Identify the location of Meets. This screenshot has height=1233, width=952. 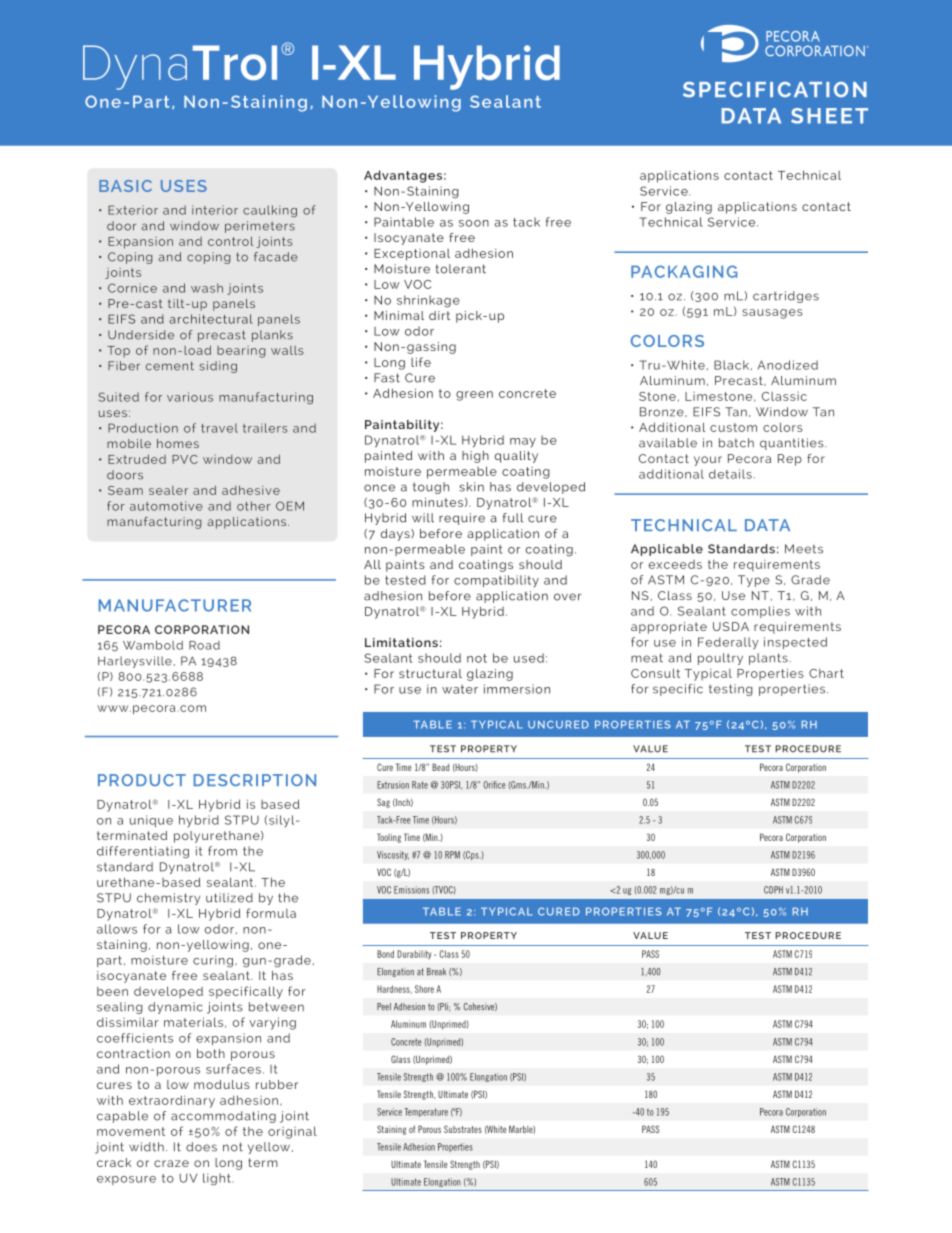
(804, 549).
